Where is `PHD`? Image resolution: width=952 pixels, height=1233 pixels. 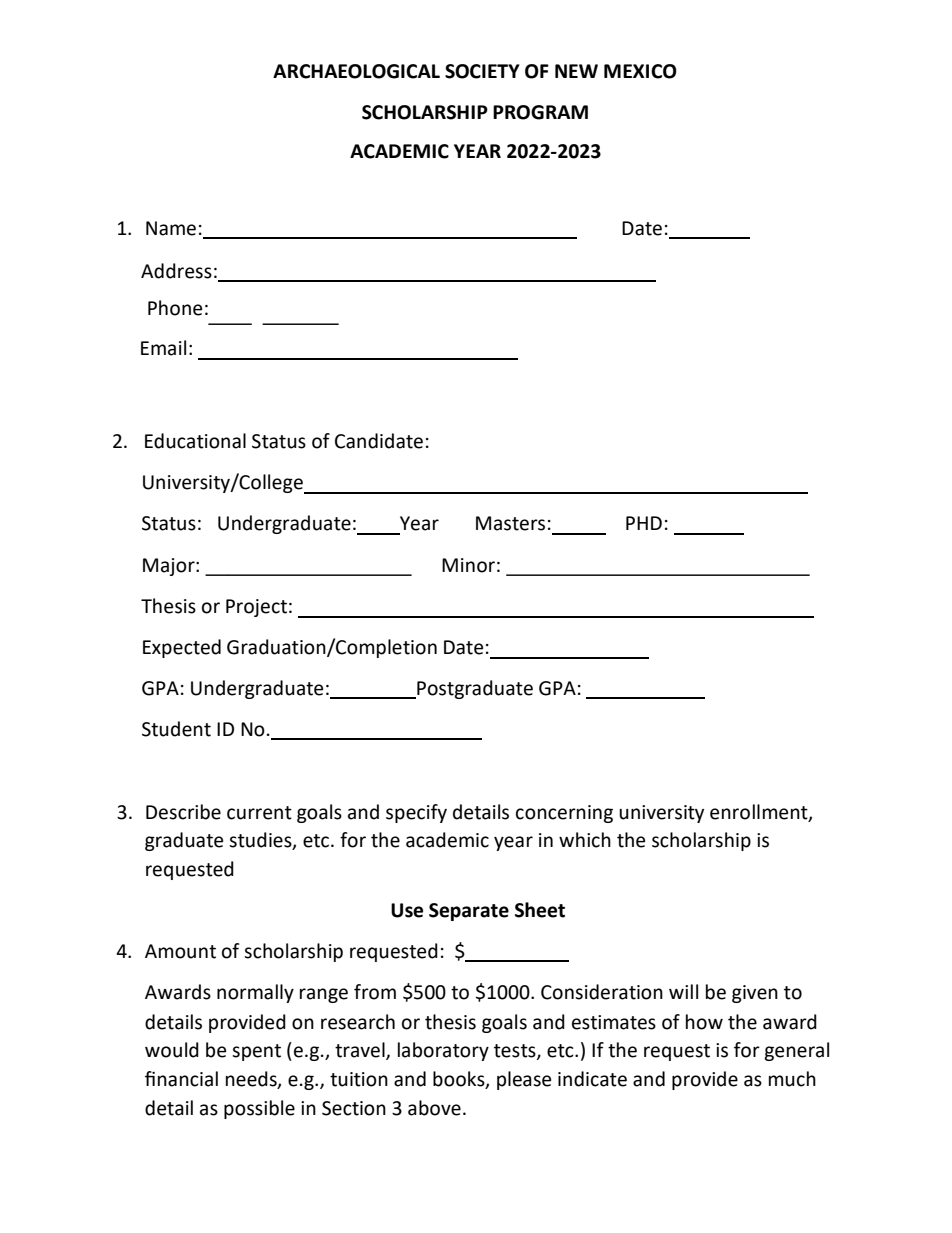 PHD is located at coordinates (644, 523).
